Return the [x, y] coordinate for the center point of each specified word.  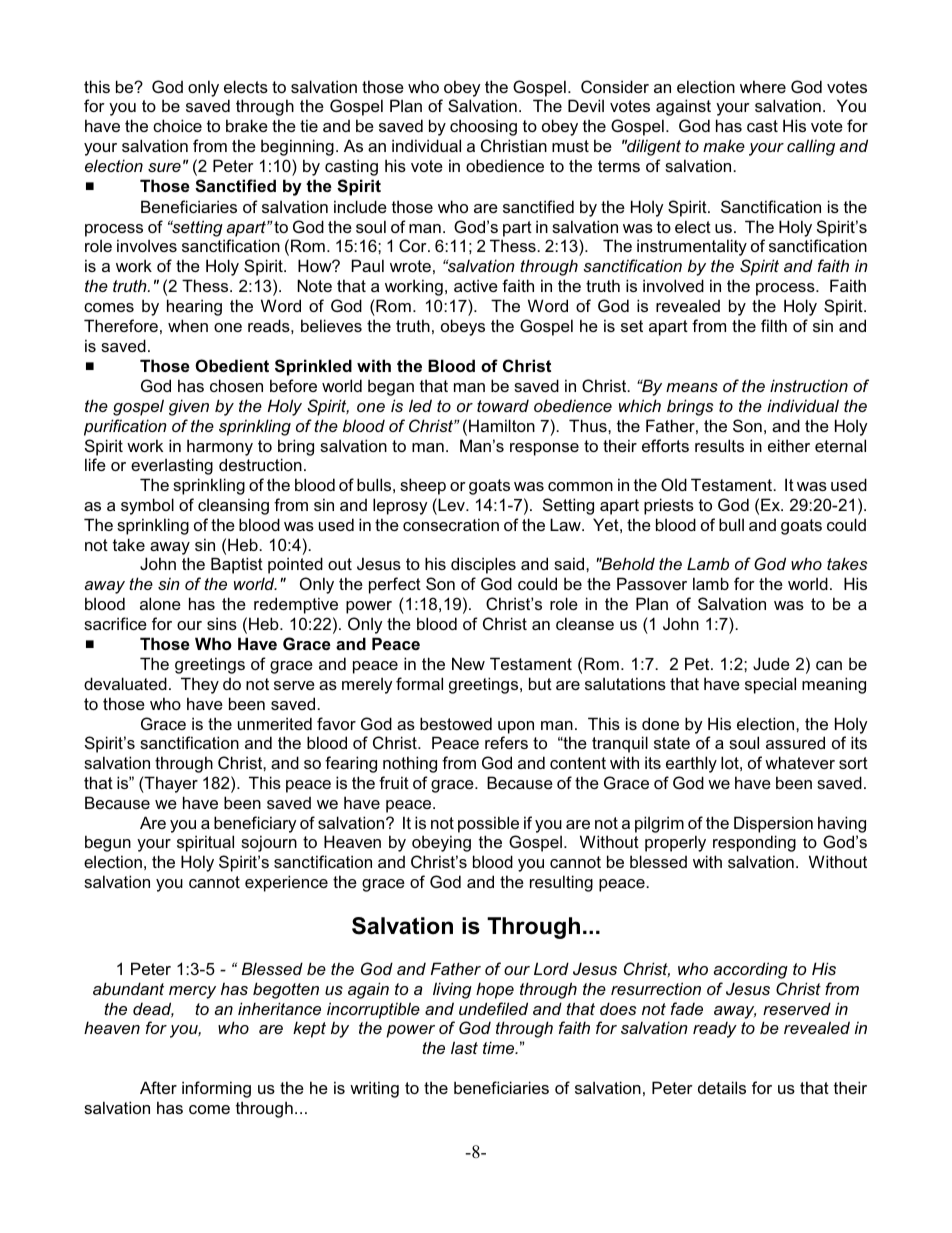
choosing [483, 127]
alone [160, 603]
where [763, 86]
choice [177, 125]
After [158, 1087]
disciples [483, 565]
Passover [652, 583]
